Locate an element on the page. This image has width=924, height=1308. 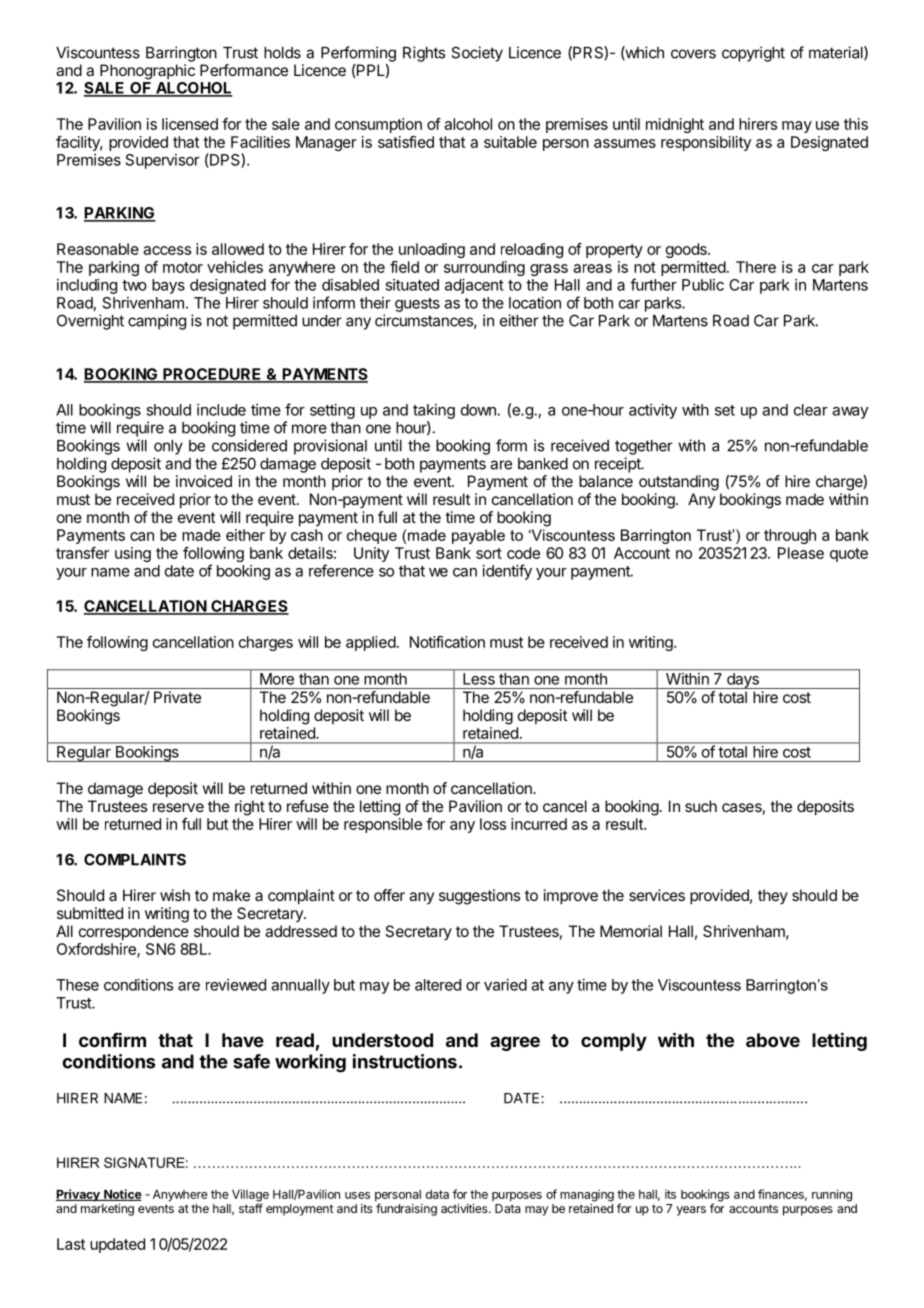
years is located at coordinates (691, 1211).
